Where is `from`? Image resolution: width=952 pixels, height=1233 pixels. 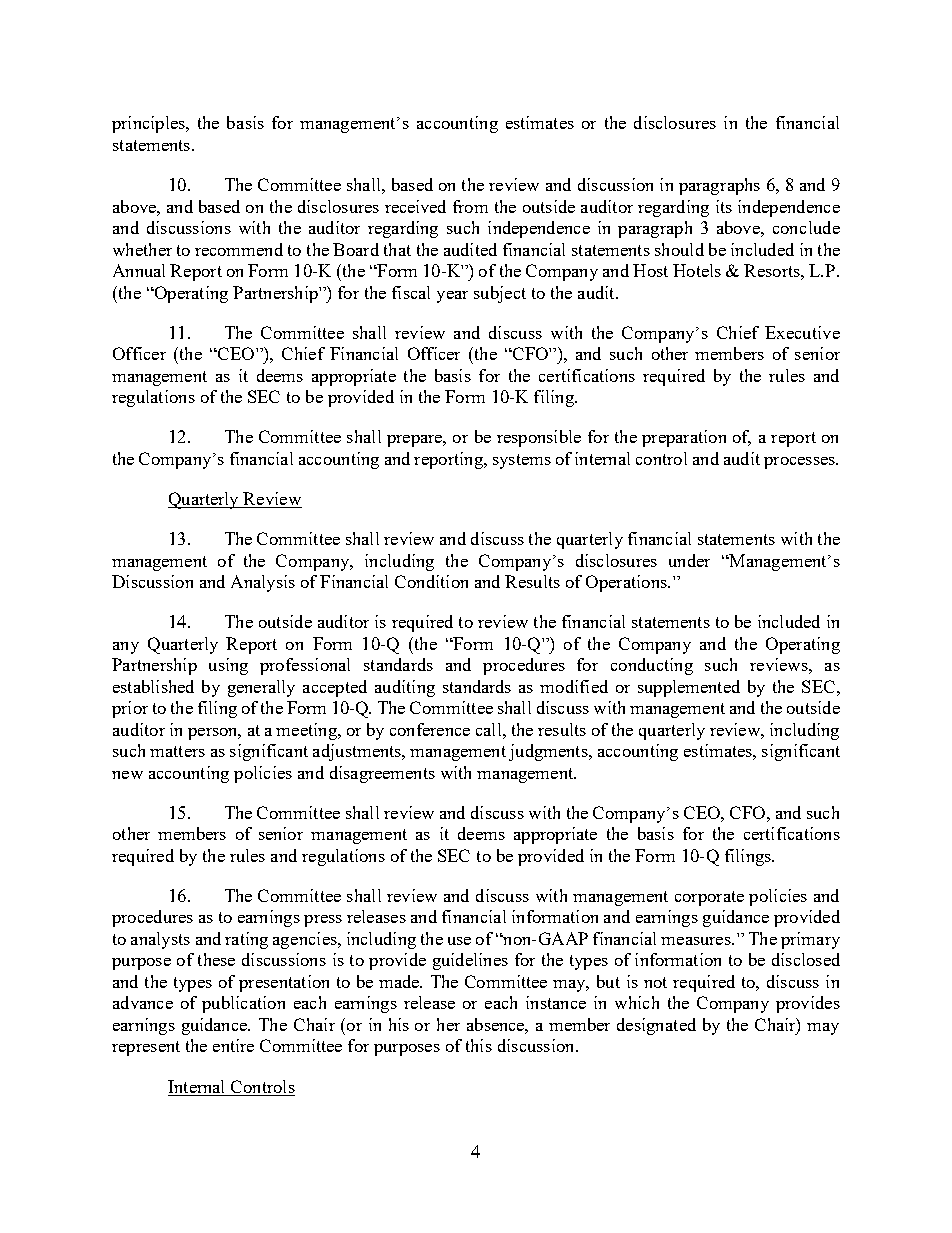 from is located at coordinates (470, 206).
